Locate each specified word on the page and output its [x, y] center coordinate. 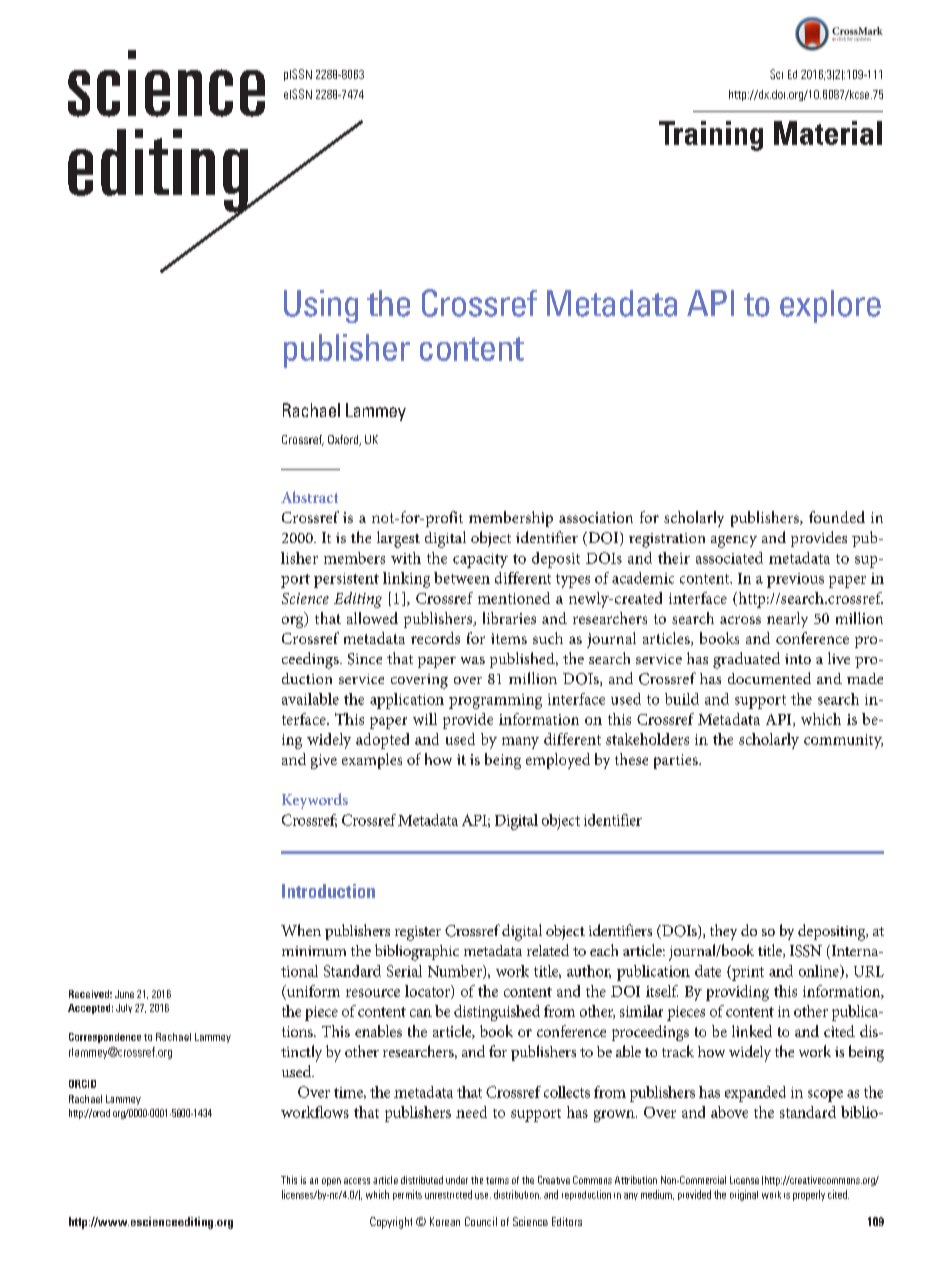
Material [828, 133]
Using [321, 306]
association [596, 517]
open [331, 1182]
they [723, 932]
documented [769, 678]
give [324, 761]
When [301, 930]
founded [837, 517]
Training [711, 136]
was [473, 660]
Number [456, 972]
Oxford [344, 440]
